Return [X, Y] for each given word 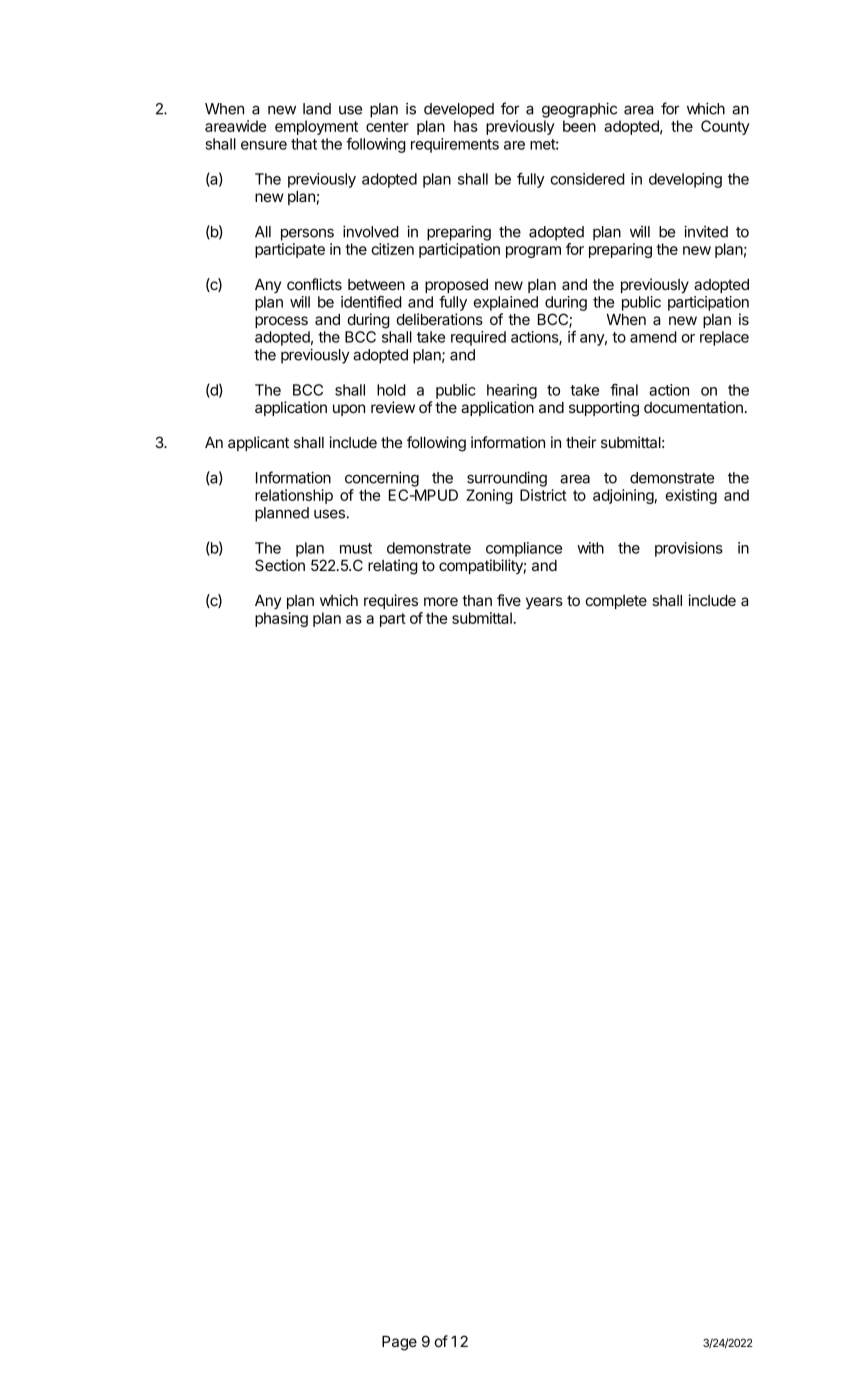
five [509, 600]
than [477, 600]
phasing [281, 619]
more [441, 601]
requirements [455, 145]
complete [616, 602]
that [304, 144]
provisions [689, 549]
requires [391, 601]
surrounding [507, 479]
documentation [693, 407]
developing [685, 180]
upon [349, 410]
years [544, 603]
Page [399, 1343]
